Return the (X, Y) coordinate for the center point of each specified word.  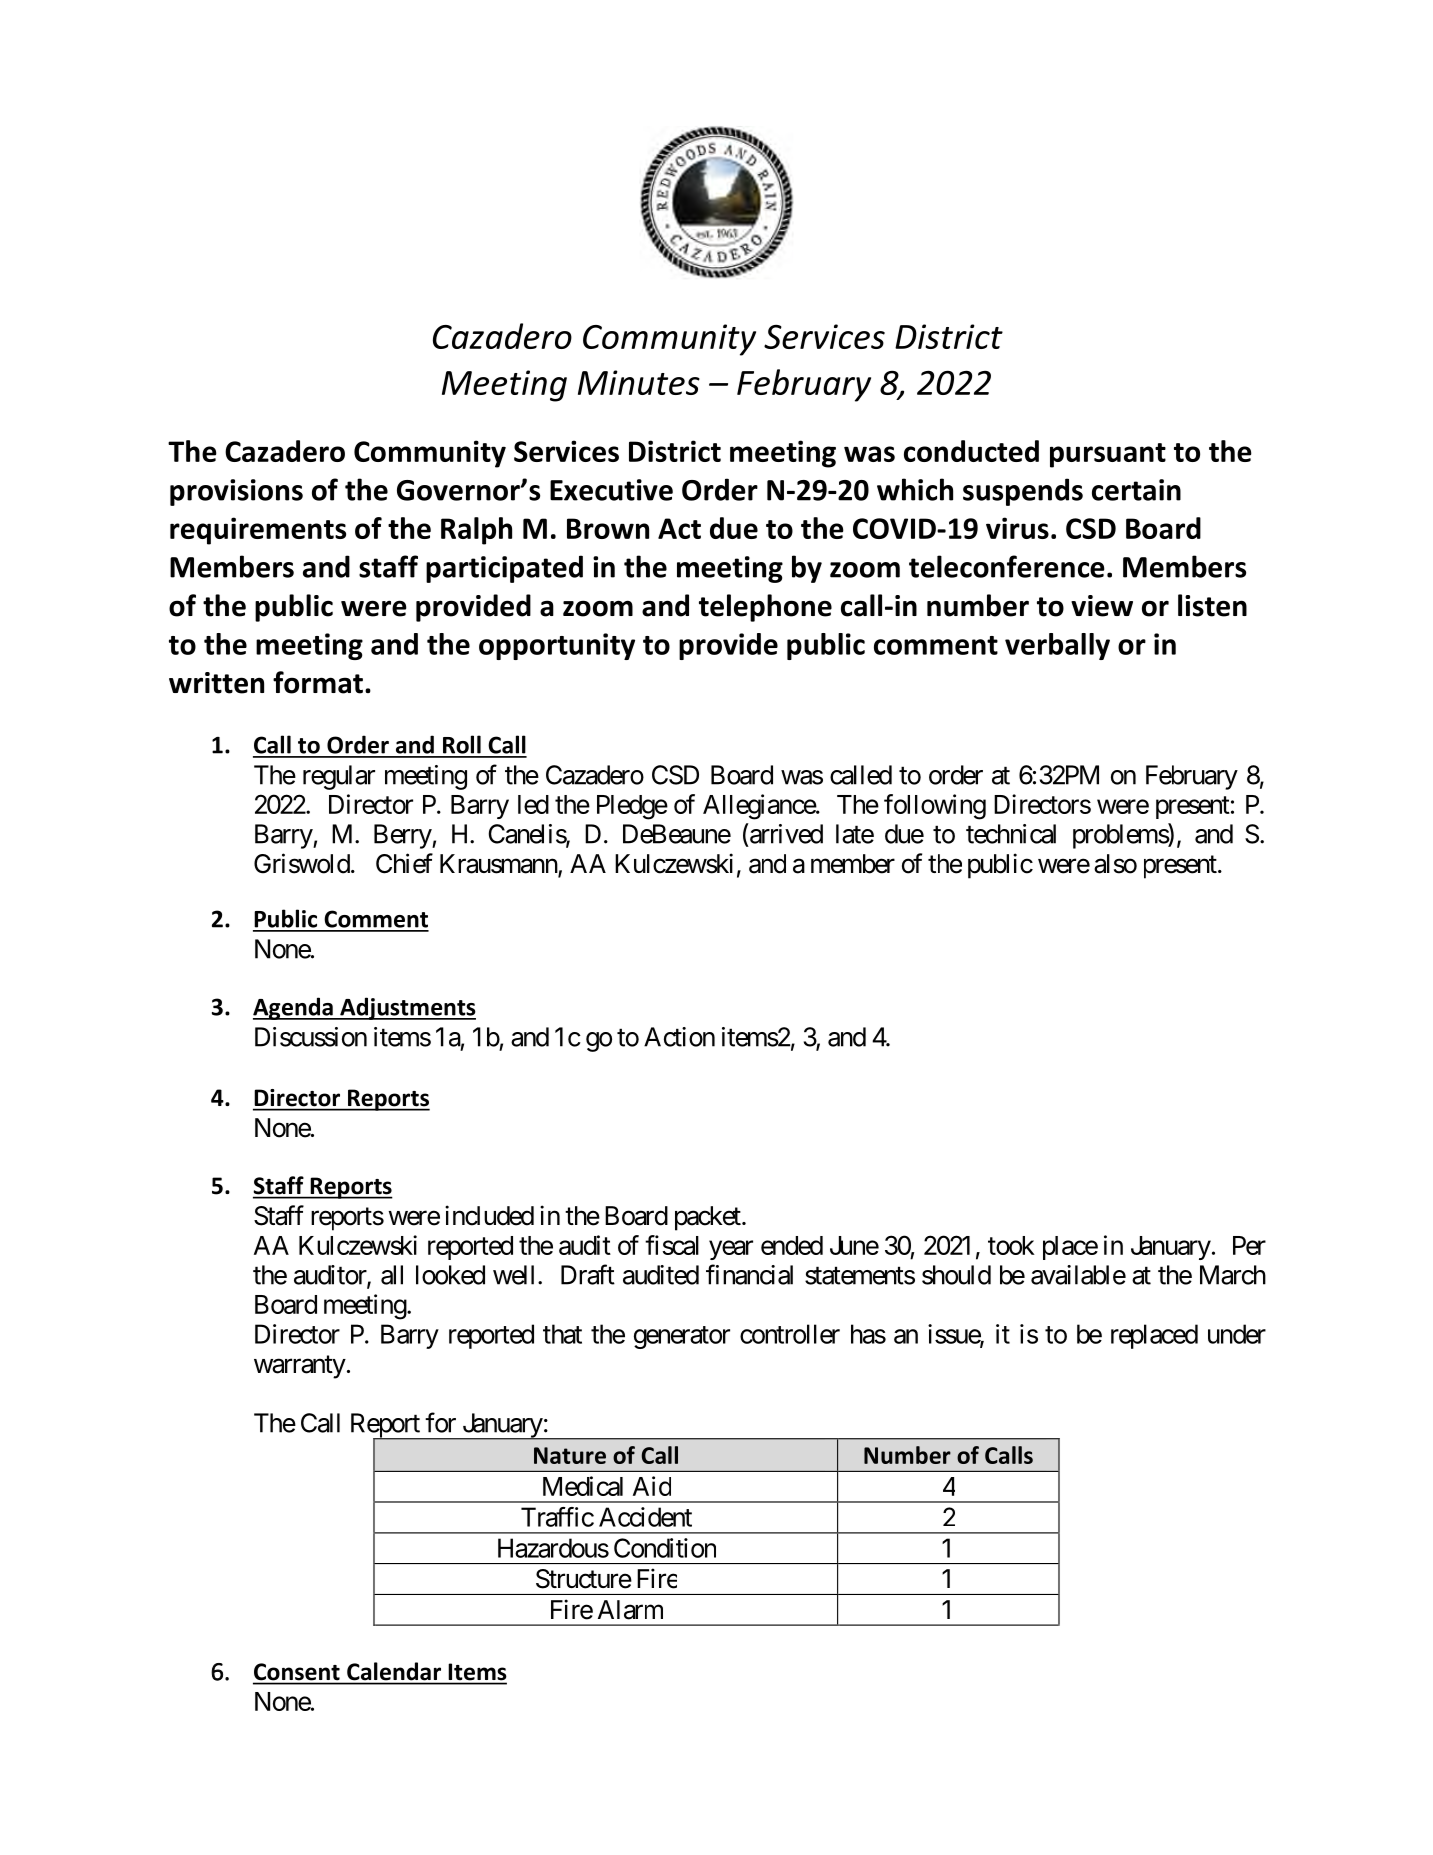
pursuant (1108, 455)
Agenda (294, 1008)
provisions (236, 492)
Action (679, 1037)
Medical (583, 1486)
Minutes (639, 382)
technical (1011, 834)
